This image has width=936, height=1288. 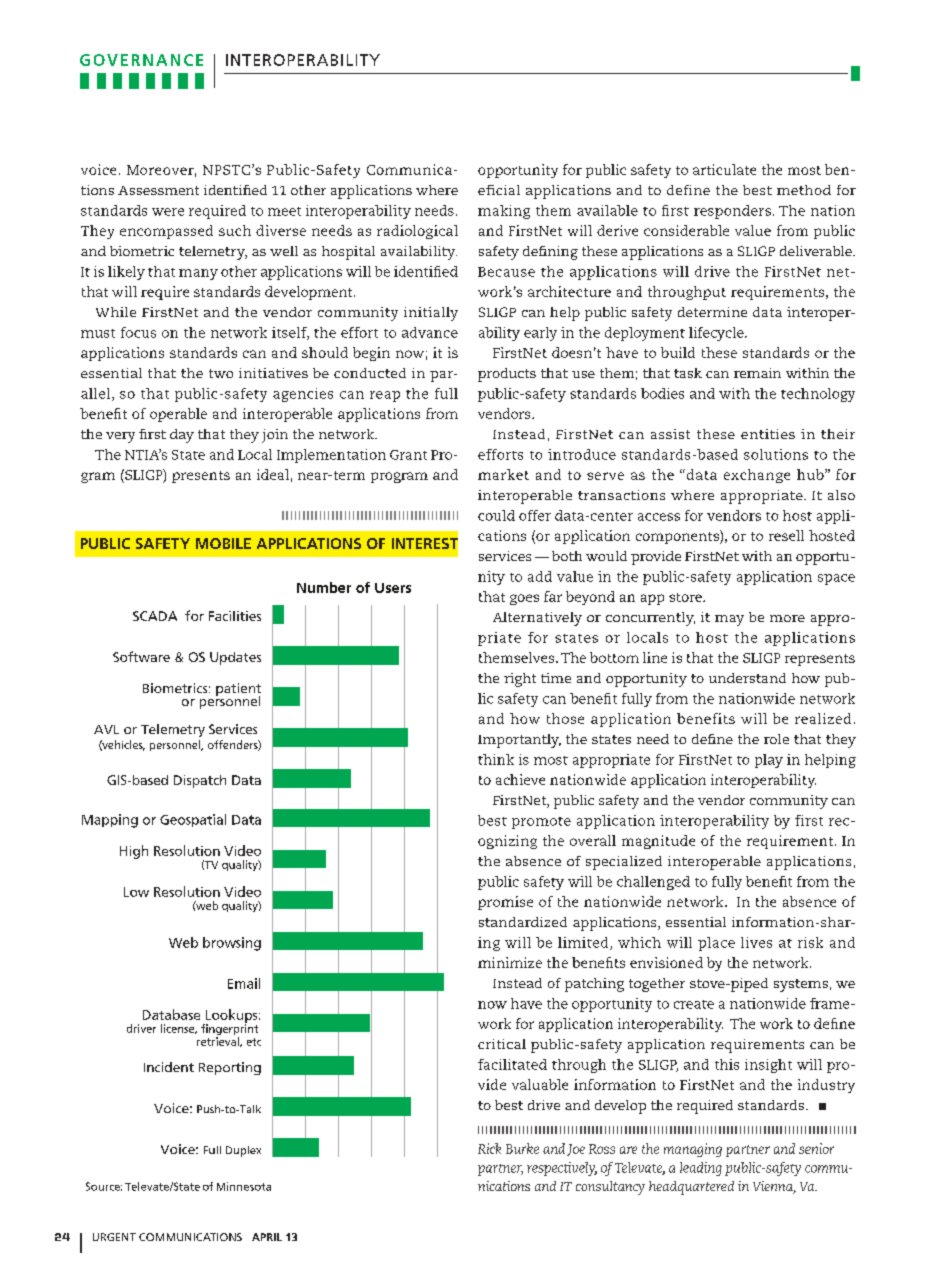 What do you see at coordinates (505, 903) in the image?
I see `promise` at bounding box center [505, 903].
